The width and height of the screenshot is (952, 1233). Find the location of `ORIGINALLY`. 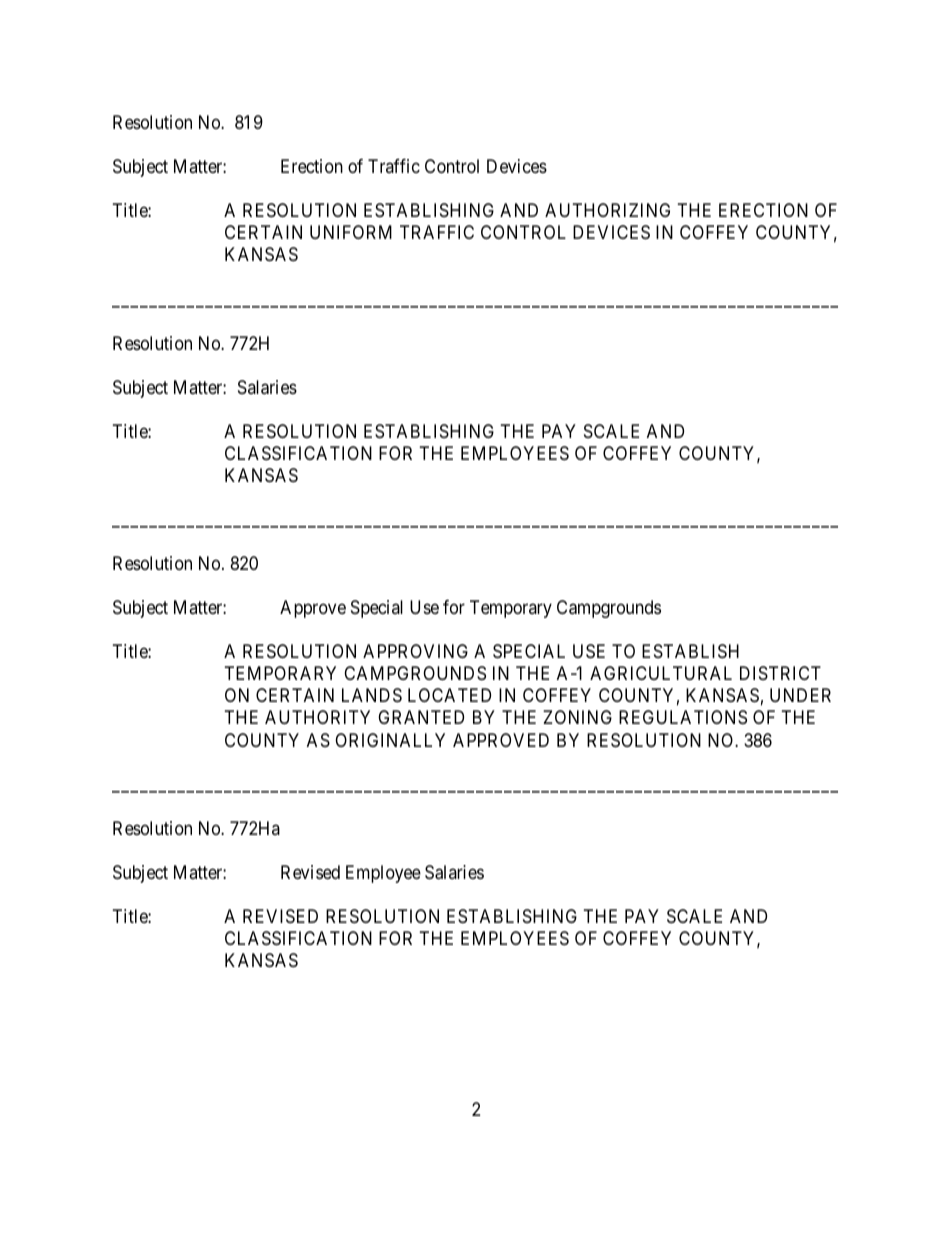

ORIGINALLY is located at coordinates (390, 740).
